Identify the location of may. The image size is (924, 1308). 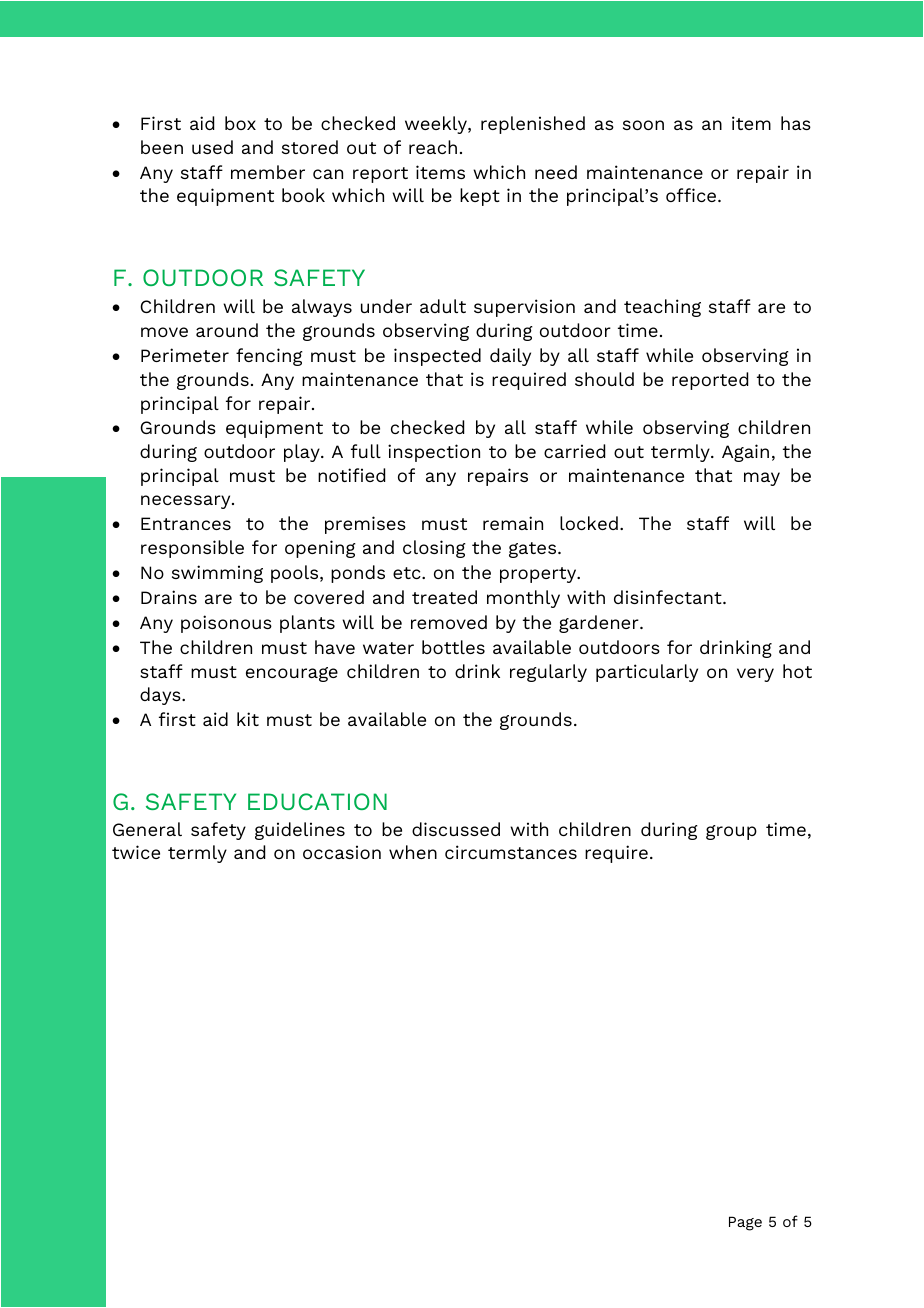
(762, 479).
